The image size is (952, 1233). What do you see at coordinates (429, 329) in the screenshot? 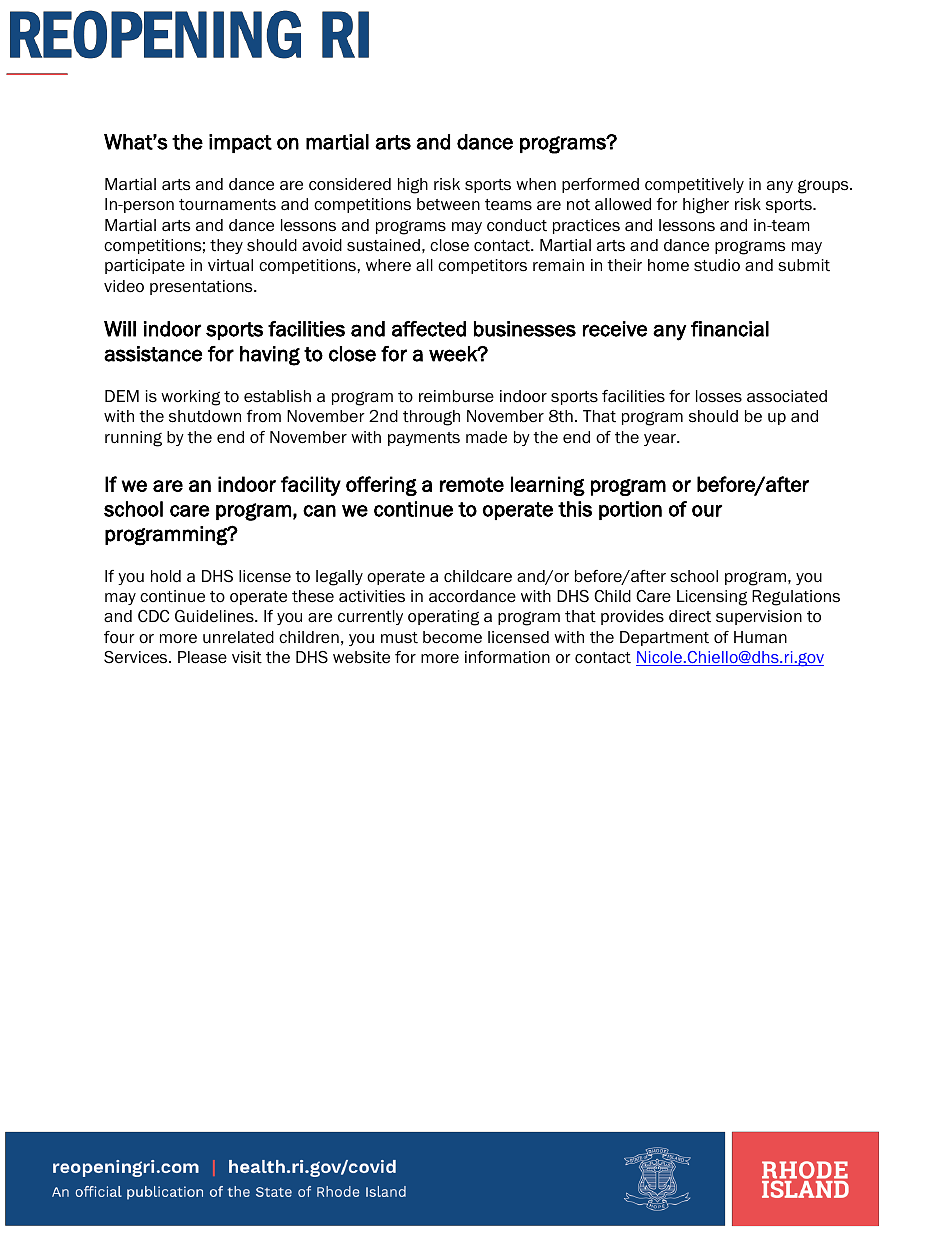
I see `affected` at bounding box center [429, 329].
